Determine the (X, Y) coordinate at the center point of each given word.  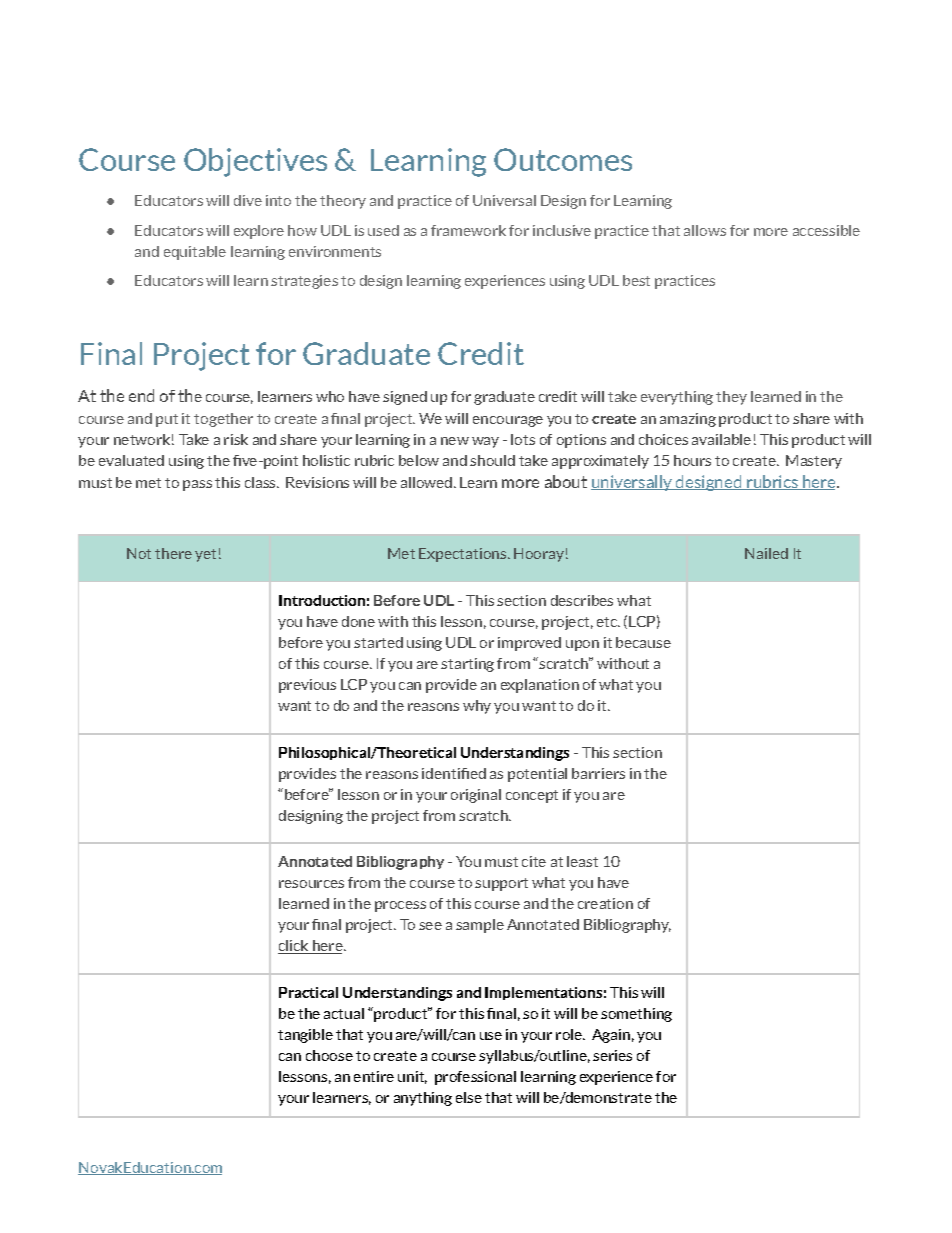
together (223, 420)
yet (205, 555)
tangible (305, 1036)
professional (475, 1078)
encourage (508, 421)
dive (248, 200)
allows (705, 230)
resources (311, 884)
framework (468, 230)
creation (605, 903)
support (501, 884)
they (731, 398)
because (643, 642)
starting (467, 665)
